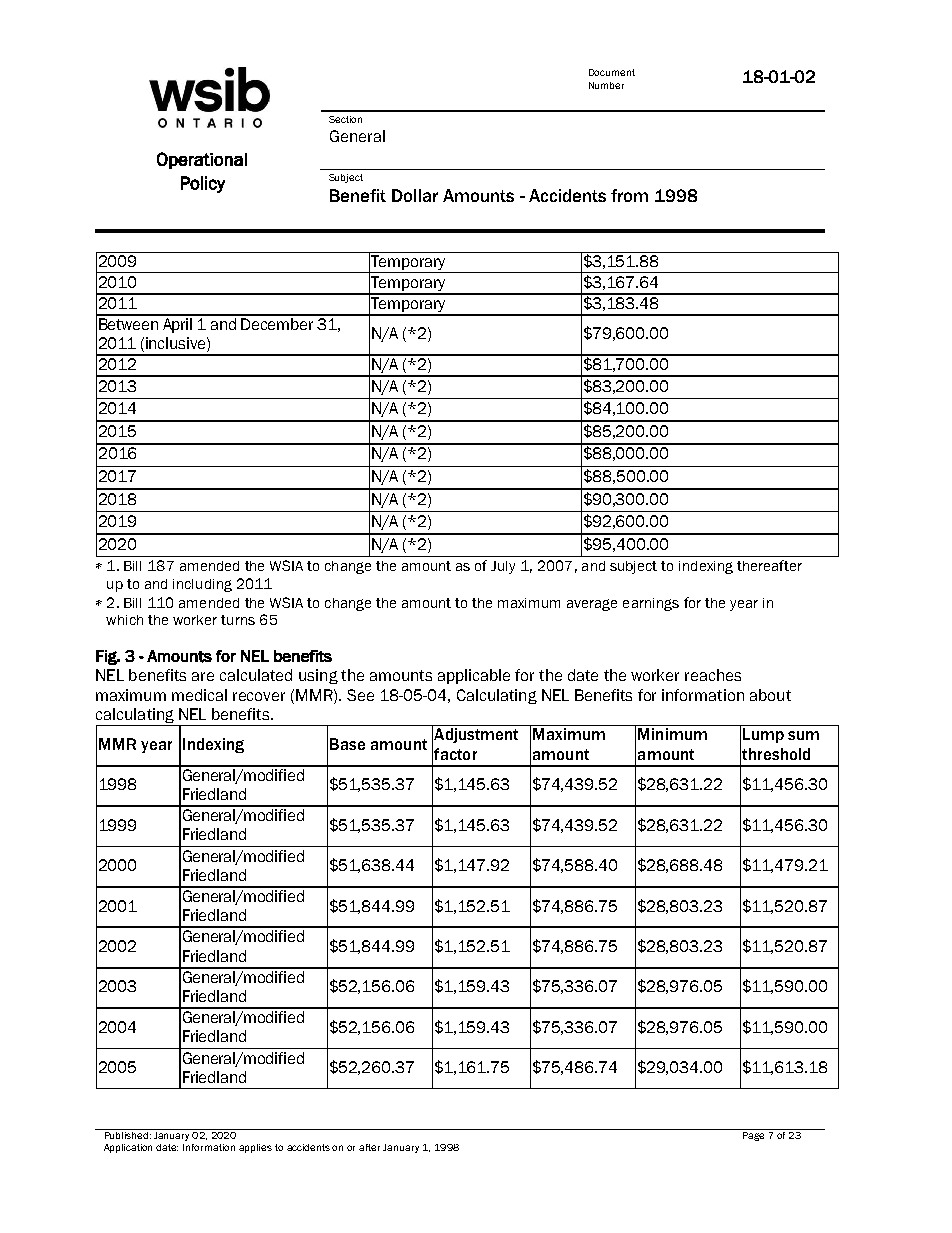  I want to click on Dollar, so click(415, 195).
